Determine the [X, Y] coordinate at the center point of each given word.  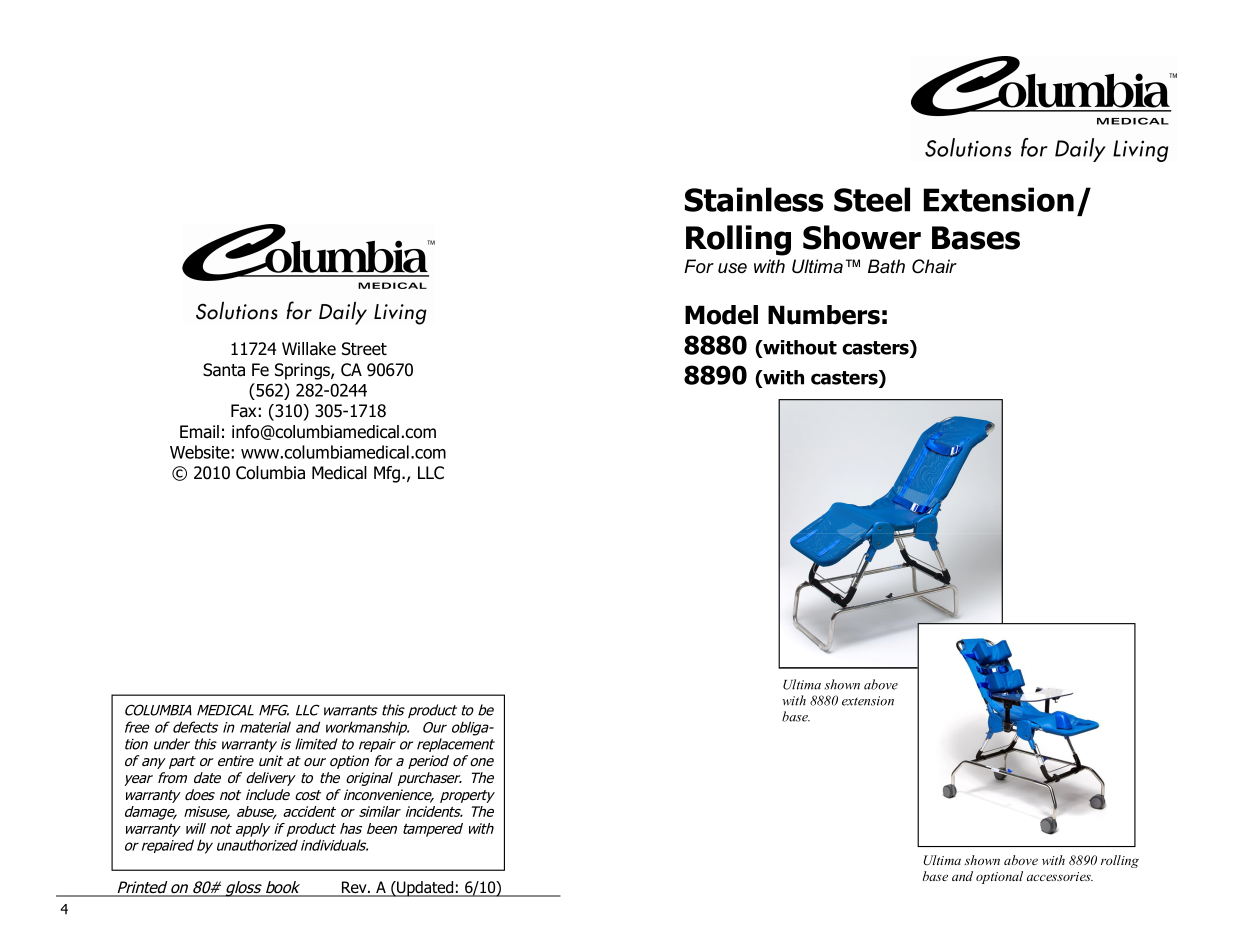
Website [201, 452]
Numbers [824, 315]
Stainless [754, 199]
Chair [934, 266]
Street [364, 349]
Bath [886, 266]
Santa [224, 370]
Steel [872, 199]
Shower [862, 237]
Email [199, 432]
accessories [1060, 876]
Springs [303, 371]
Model [721, 315]
